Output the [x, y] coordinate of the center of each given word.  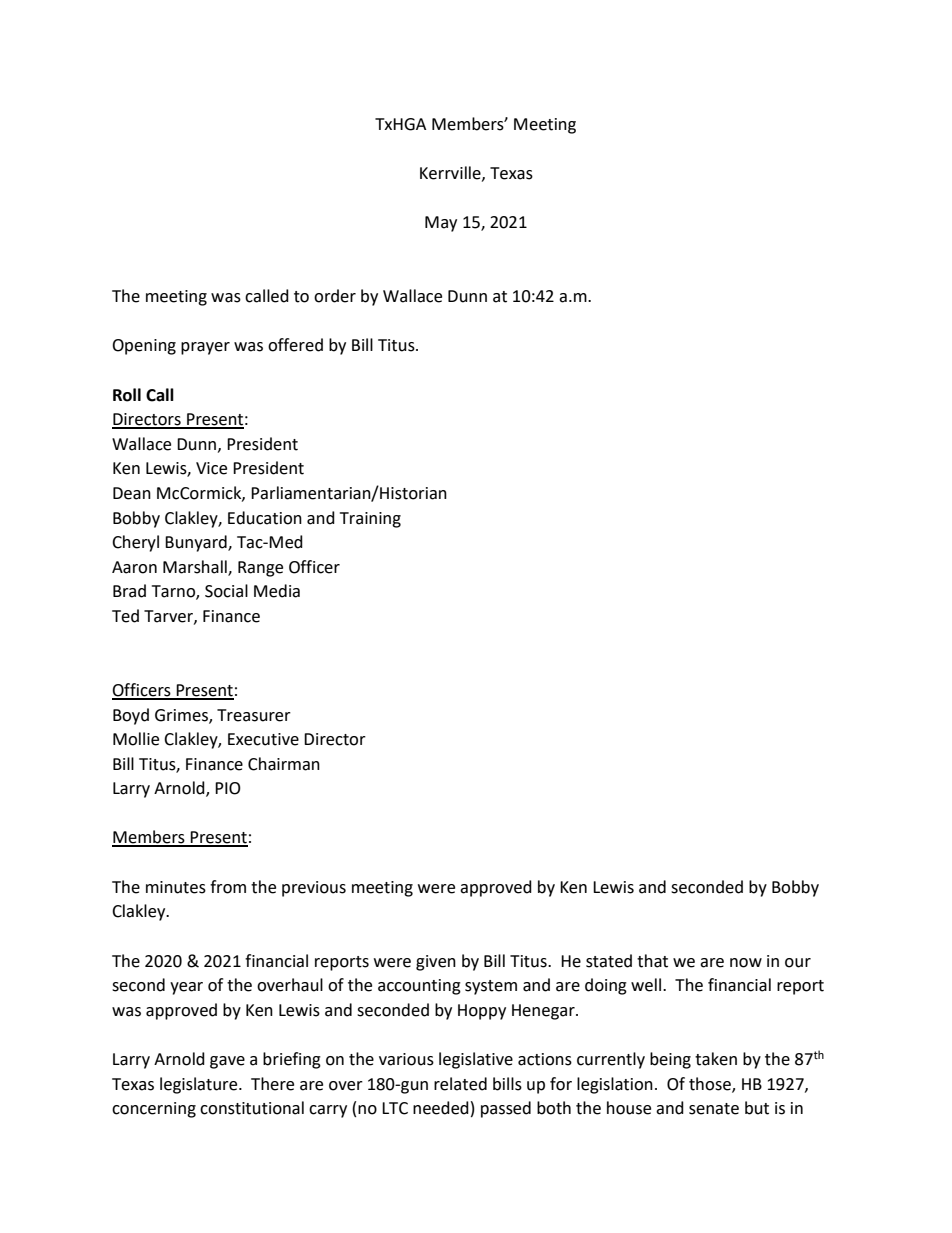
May [441, 224]
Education [265, 518]
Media [277, 591]
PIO [228, 788]
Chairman [284, 764]
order [335, 296]
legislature [200, 1085]
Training [370, 520]
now [746, 963]
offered [295, 345]
